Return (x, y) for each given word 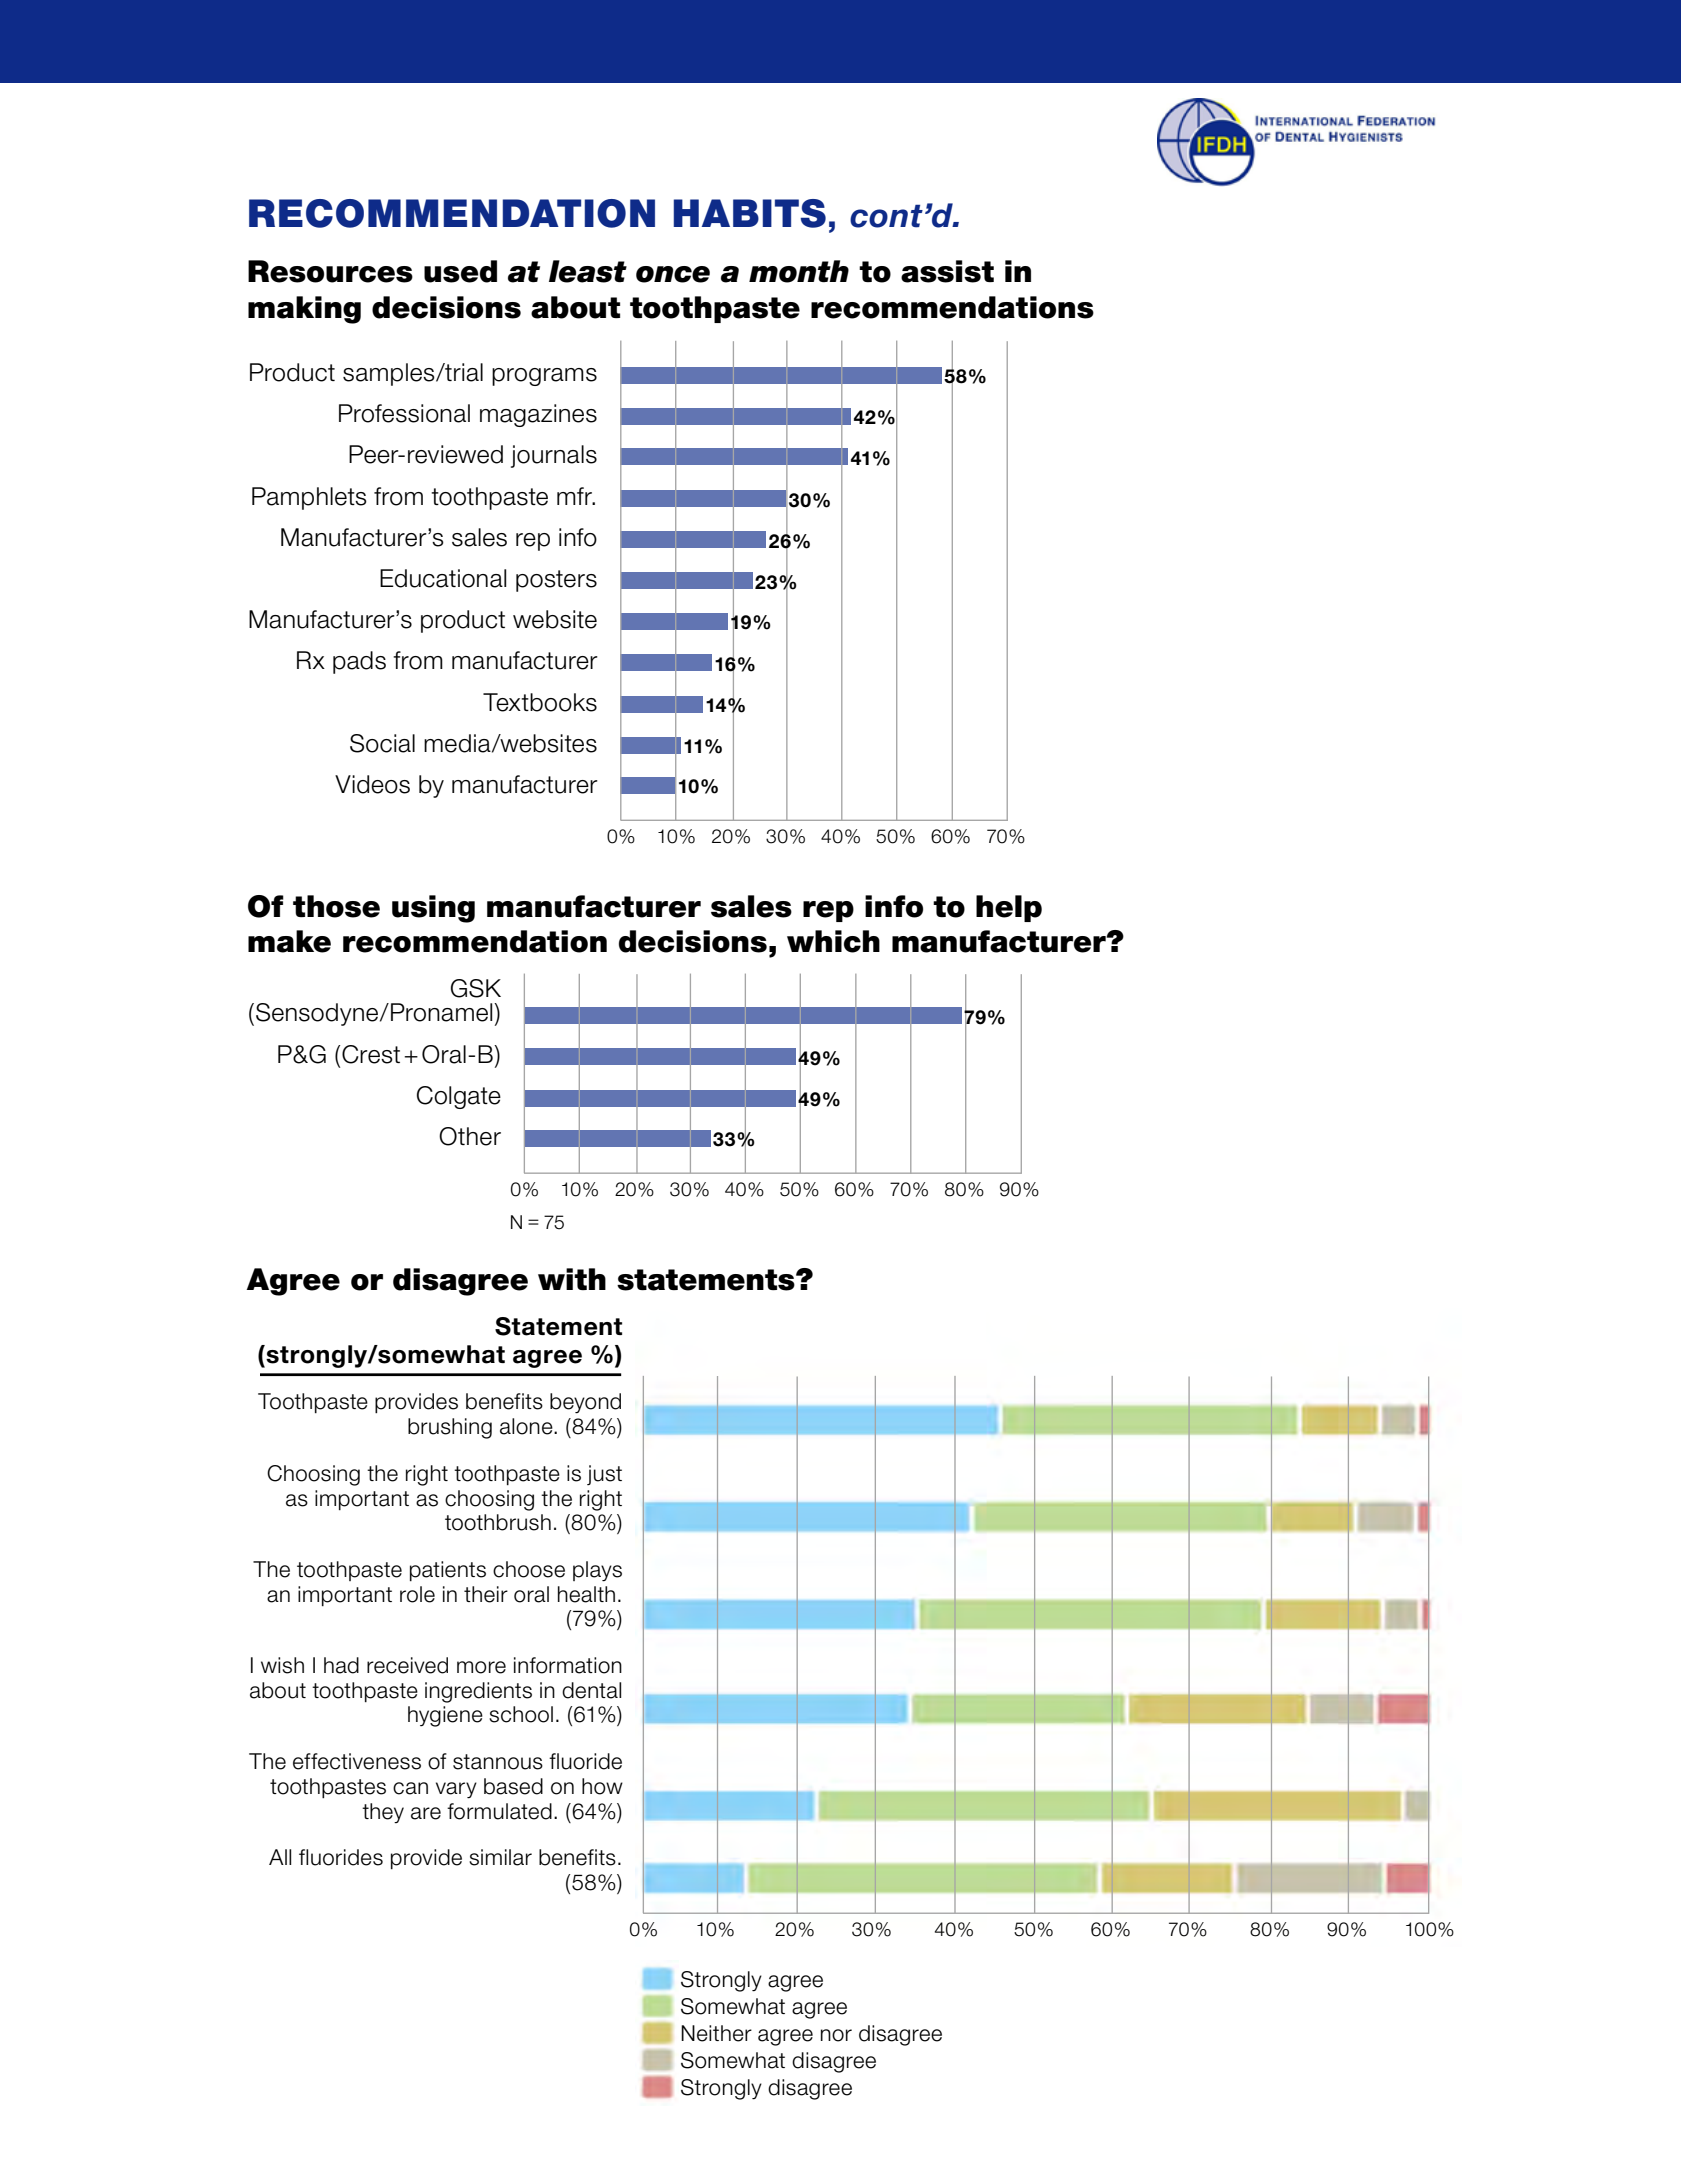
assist (947, 271)
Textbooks (540, 702)
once (673, 274)
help (1009, 908)
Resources (330, 271)
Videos (372, 784)
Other (470, 1136)
